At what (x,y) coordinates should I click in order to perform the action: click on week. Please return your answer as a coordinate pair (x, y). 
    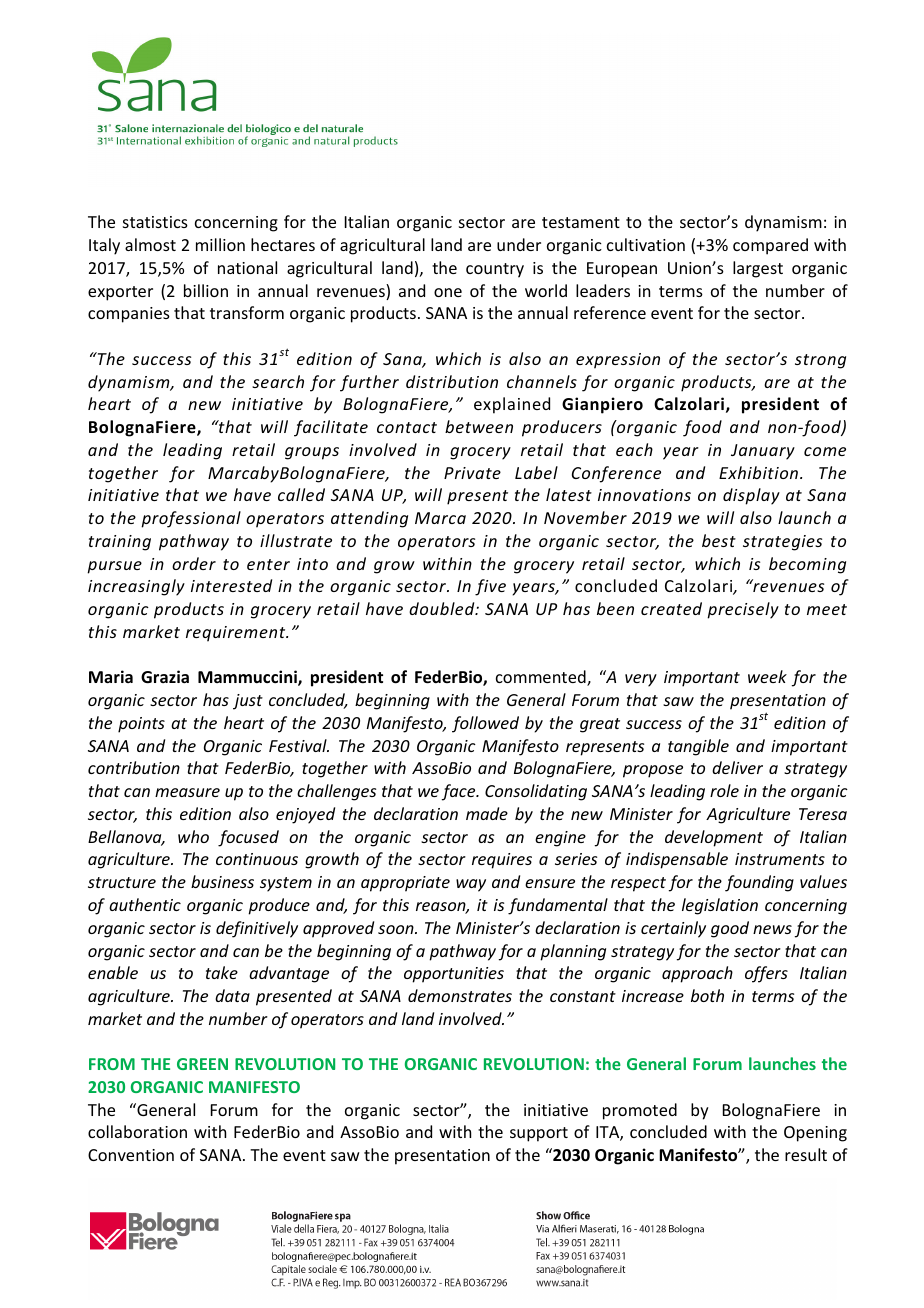
    Looking at the image, I should click on (767, 676).
